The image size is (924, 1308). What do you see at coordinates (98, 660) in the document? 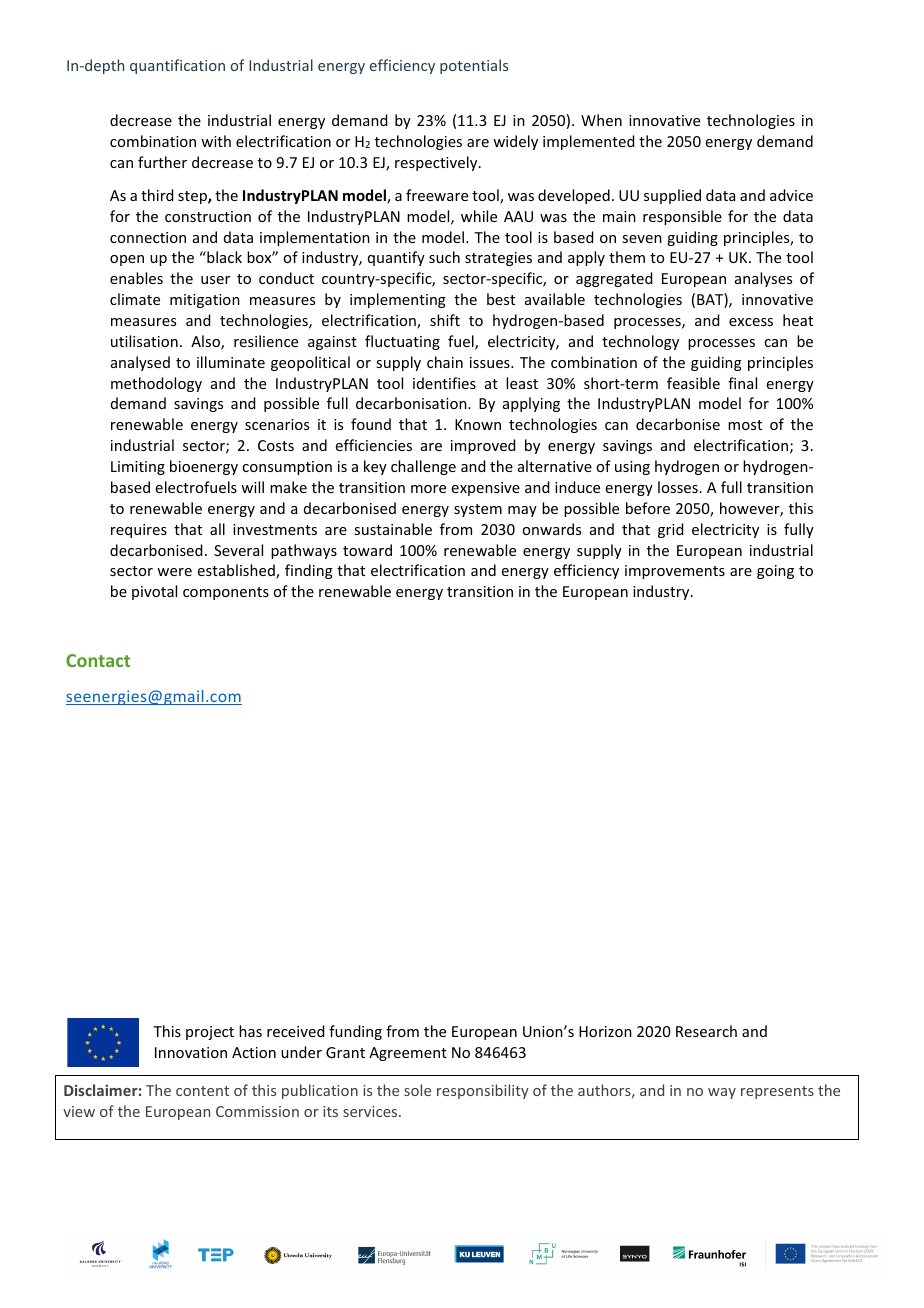
I see `Contact` at bounding box center [98, 660].
